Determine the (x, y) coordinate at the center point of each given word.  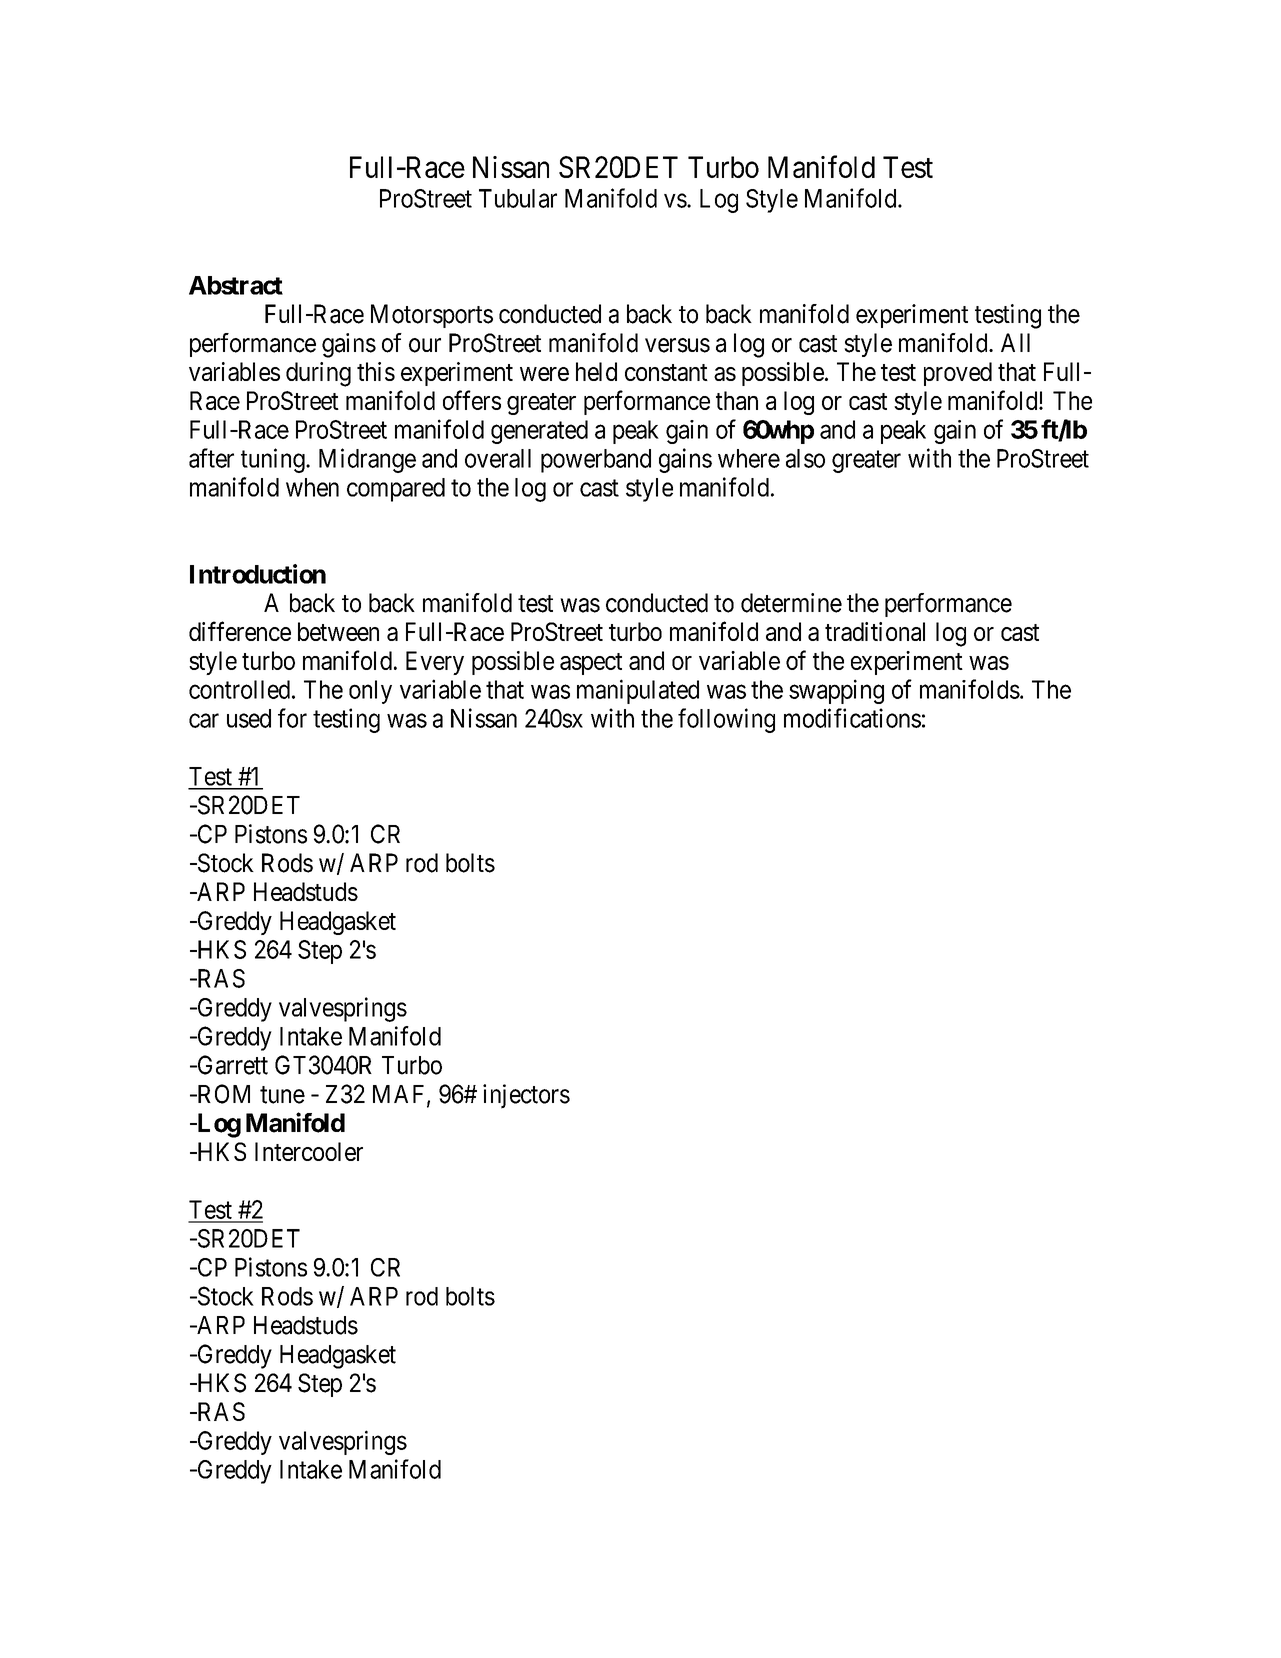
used (249, 718)
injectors (526, 1096)
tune (282, 1095)
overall (498, 458)
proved (958, 374)
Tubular (518, 198)
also (805, 458)
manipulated (638, 691)
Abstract (236, 285)
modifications (852, 718)
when (312, 487)
